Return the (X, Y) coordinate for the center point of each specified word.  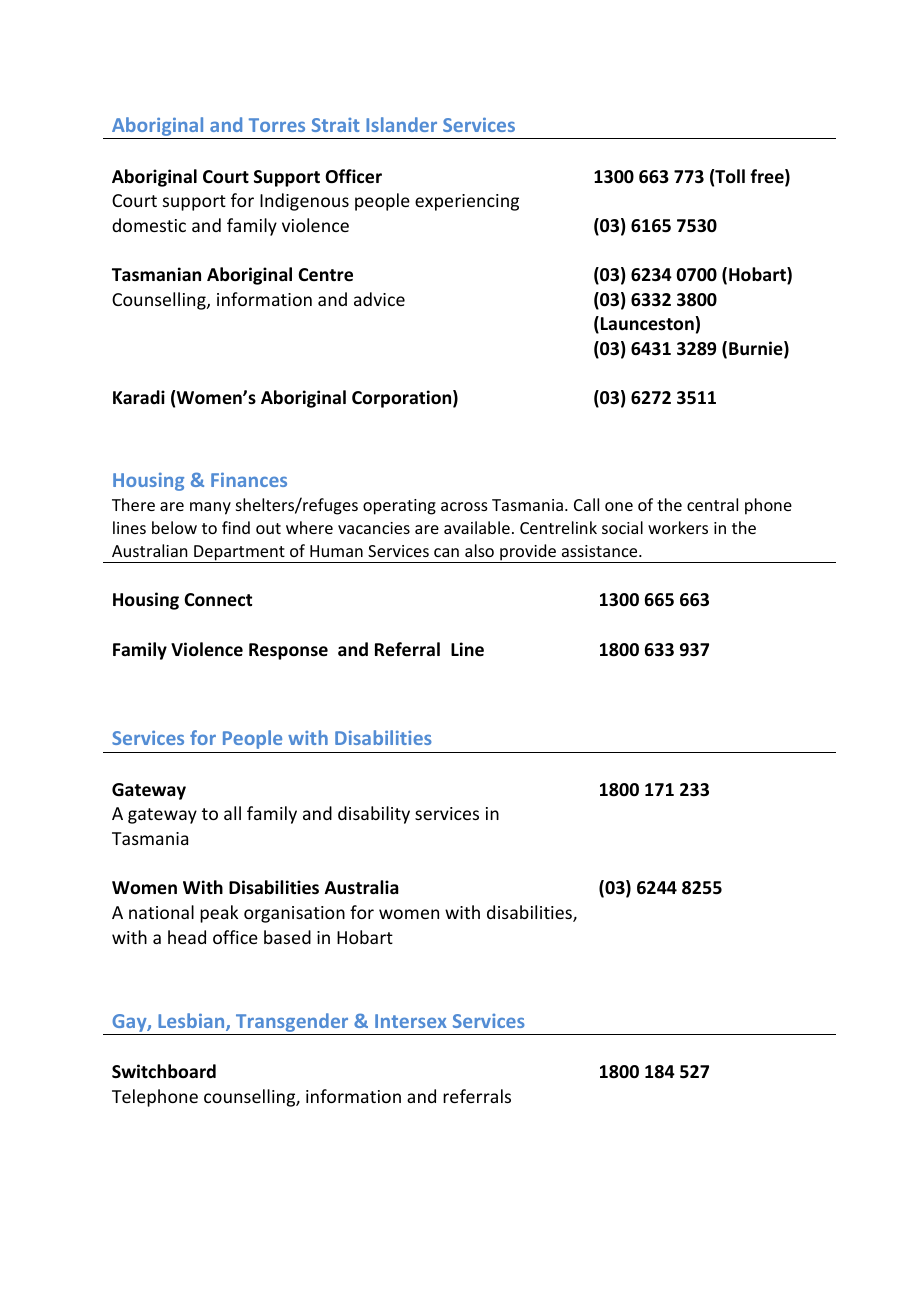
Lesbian (192, 1022)
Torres (277, 125)
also (479, 550)
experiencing (467, 202)
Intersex (411, 1021)
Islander (401, 124)
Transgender (292, 1024)
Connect (218, 600)
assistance (601, 551)
